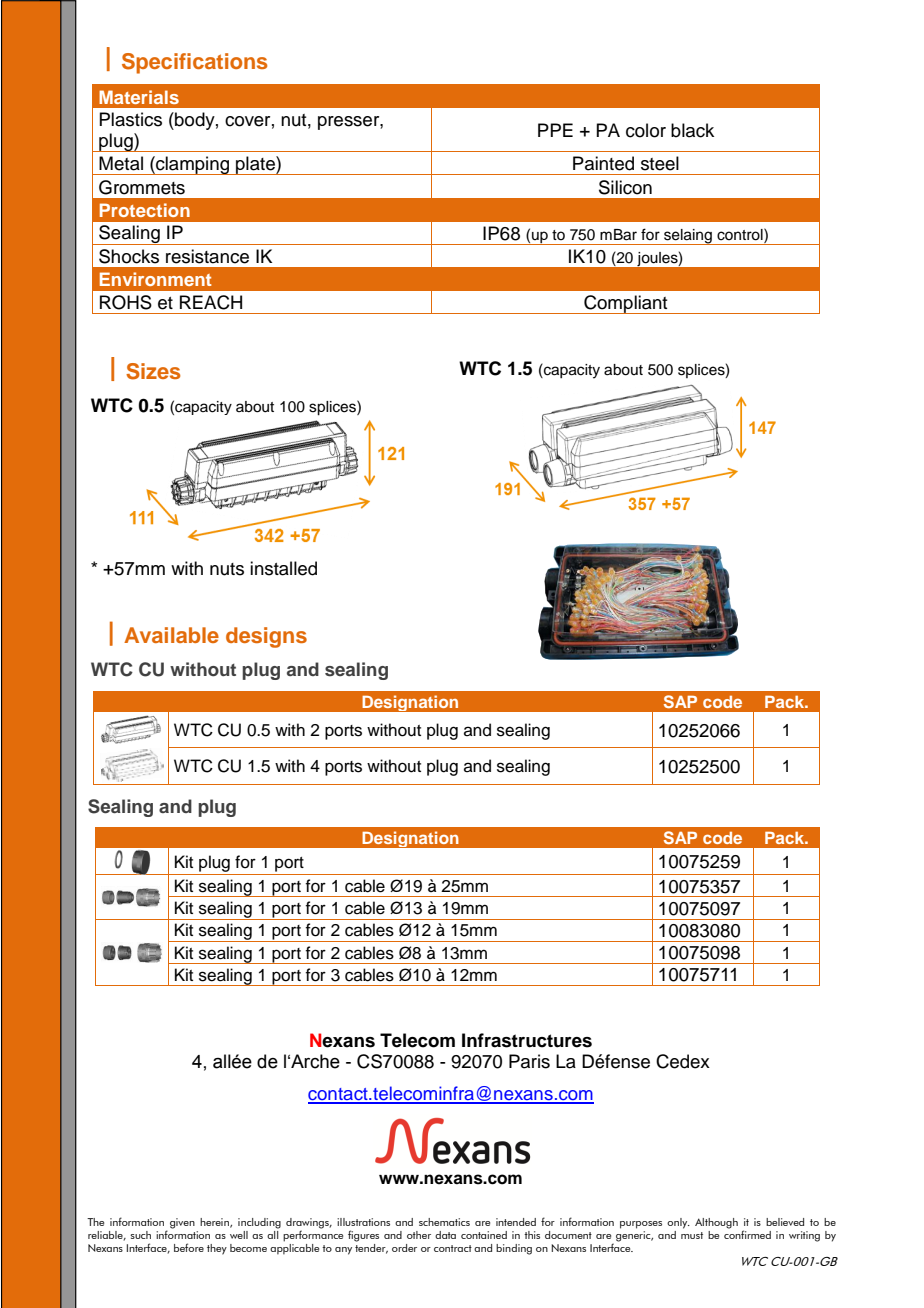 Image resolution: width=924 pixels, height=1308 pixels. Describe the element at coordinates (182, 1223) in the image. I see `given` at that location.
